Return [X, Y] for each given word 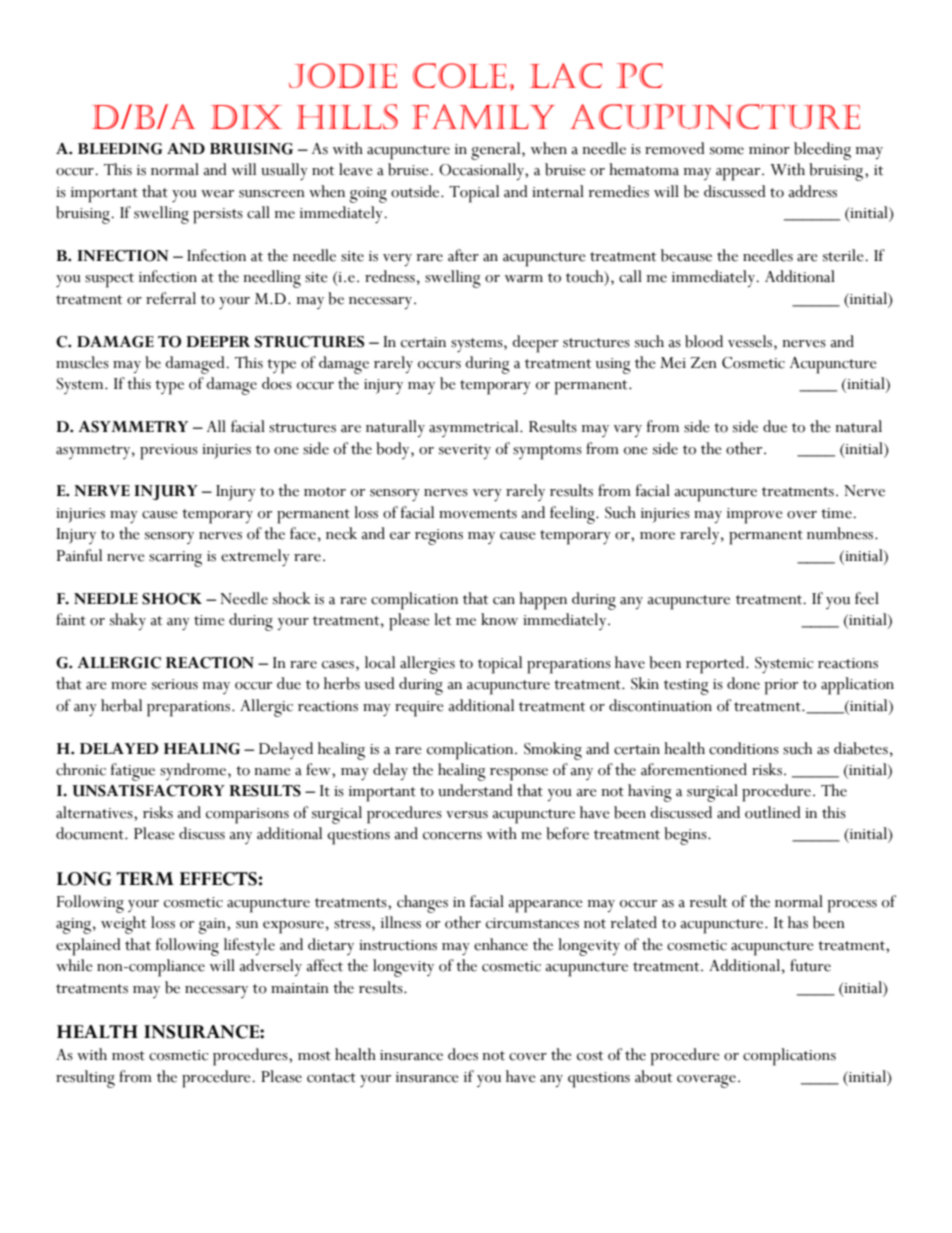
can [504, 601]
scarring [175, 559]
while [74, 965]
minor [769, 149]
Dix [246, 117]
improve [755, 516]
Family [483, 116]
